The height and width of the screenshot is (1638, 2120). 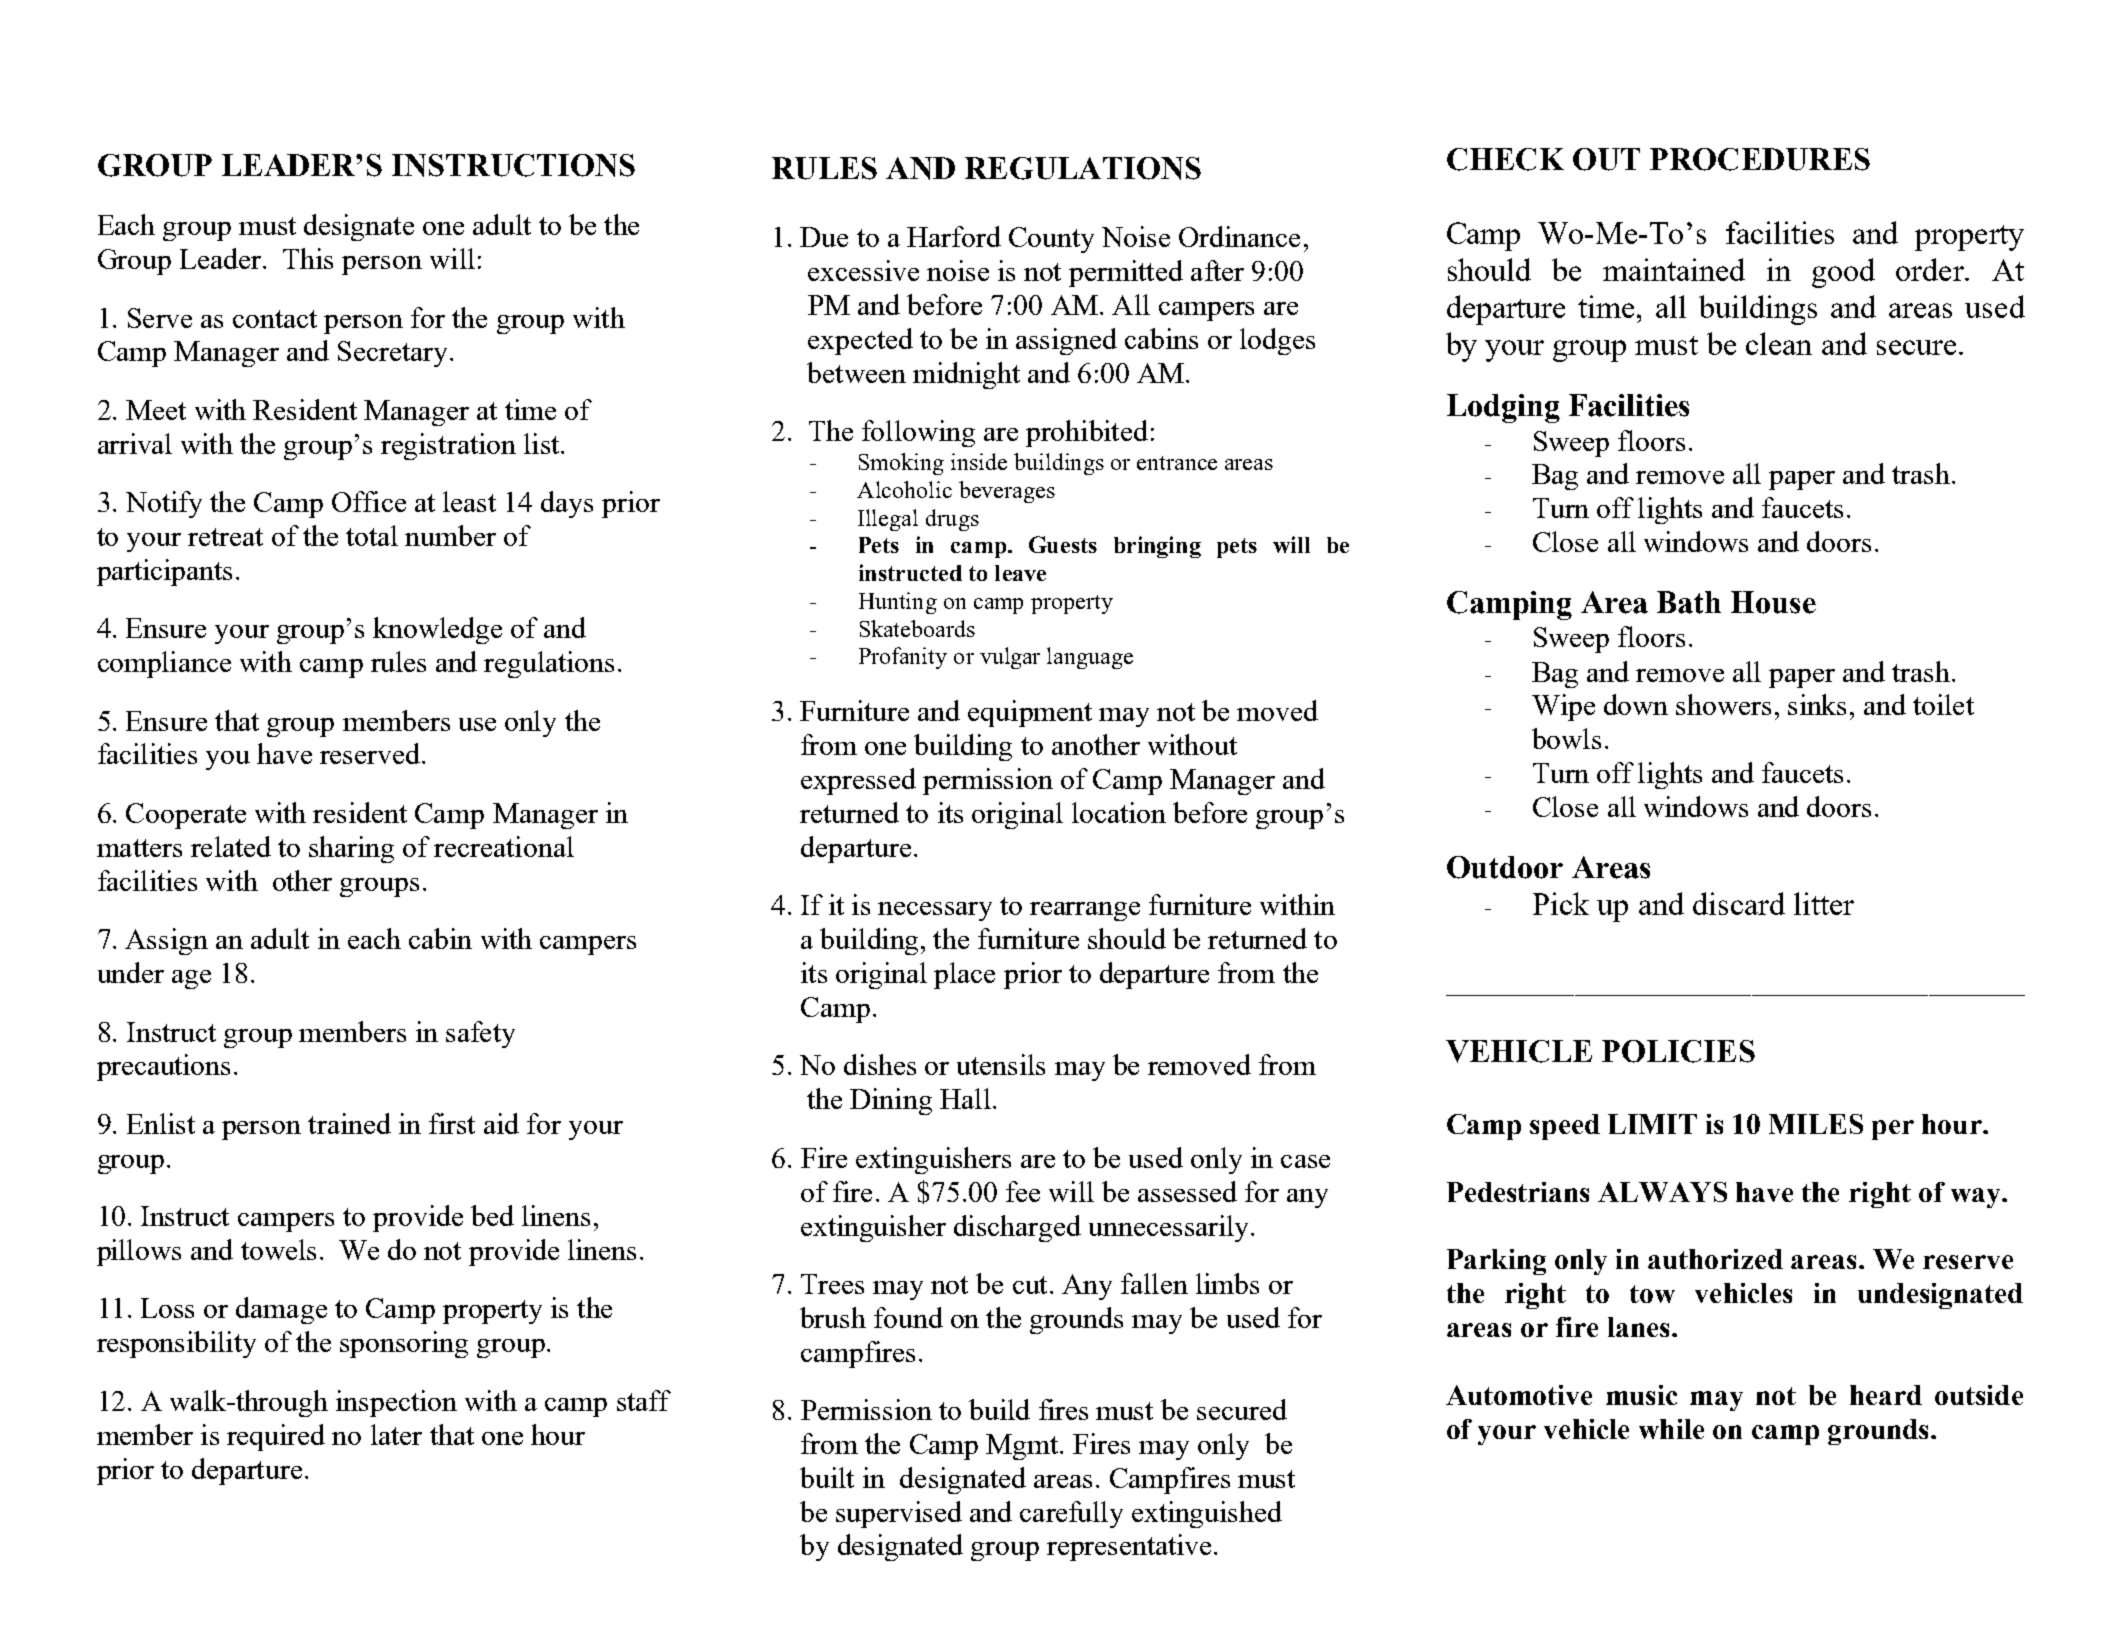 I want to click on later, so click(x=396, y=1434).
